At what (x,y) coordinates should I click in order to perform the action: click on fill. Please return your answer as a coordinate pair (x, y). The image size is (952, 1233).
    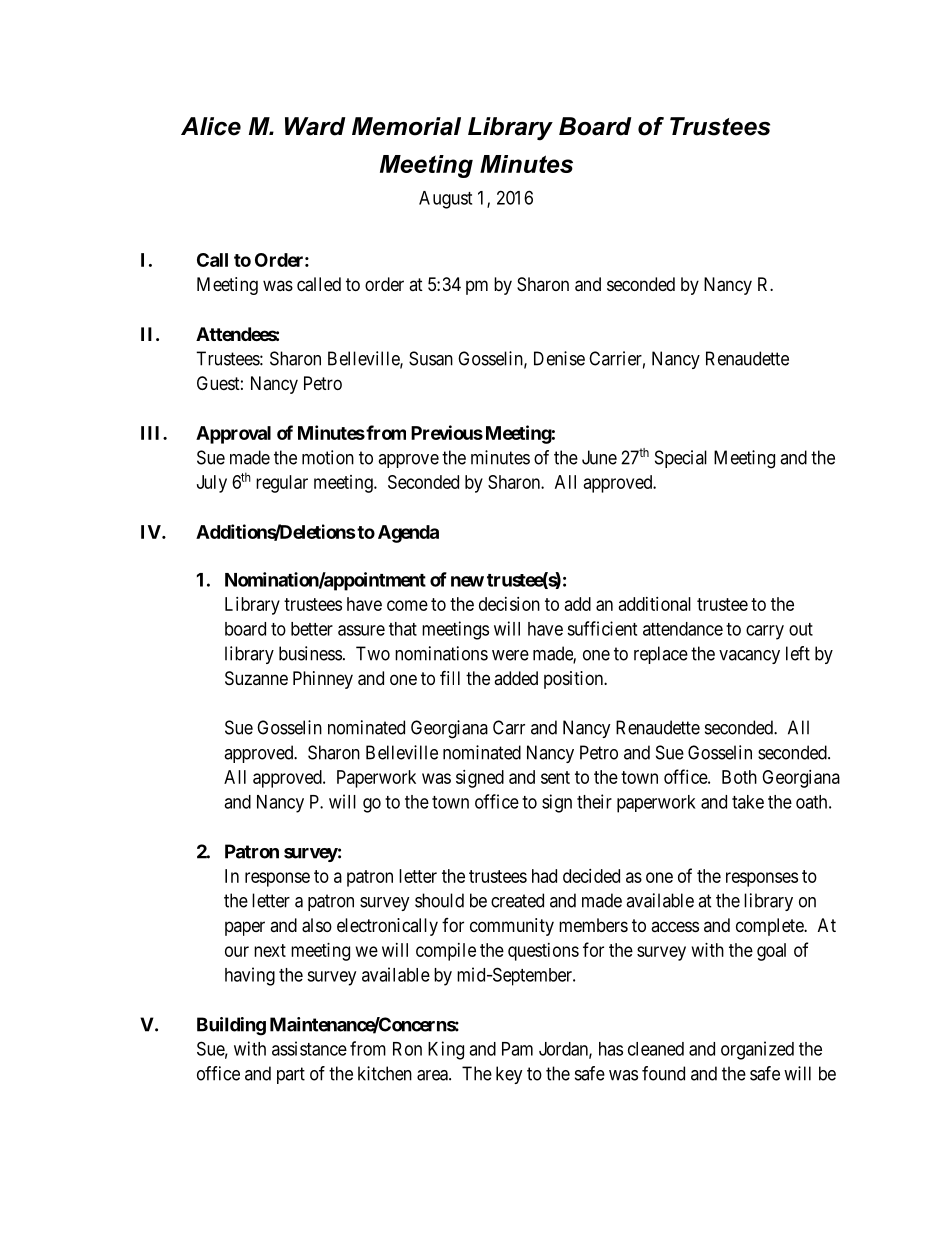
    Looking at the image, I should click on (450, 677).
